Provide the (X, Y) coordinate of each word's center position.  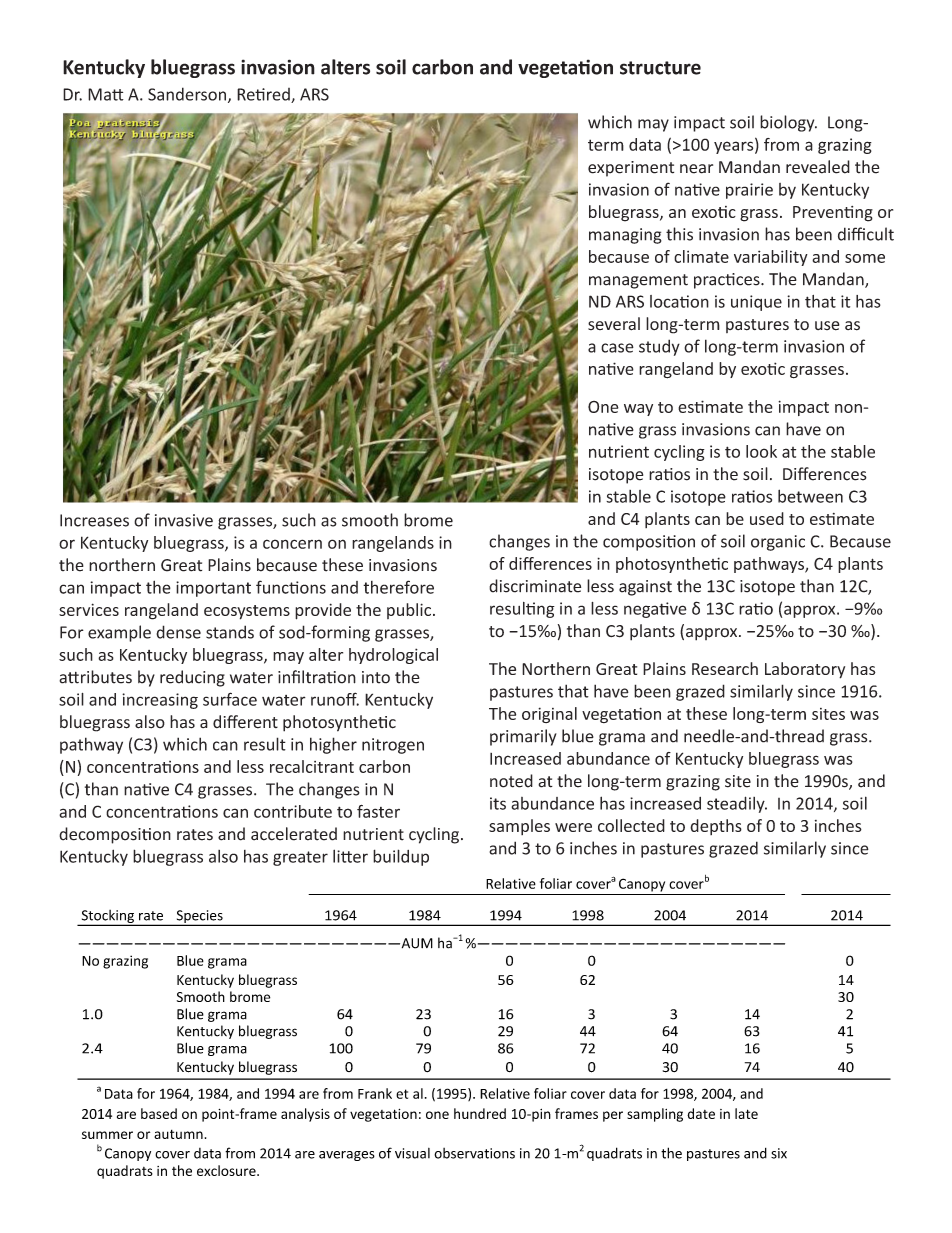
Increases (94, 520)
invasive (184, 520)
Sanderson (188, 95)
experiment (631, 169)
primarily (523, 737)
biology (788, 123)
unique (756, 303)
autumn (178, 1134)
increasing (160, 701)
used (767, 518)
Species (199, 917)
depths (716, 827)
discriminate (535, 586)
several (614, 324)
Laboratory (805, 670)
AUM (416, 943)
